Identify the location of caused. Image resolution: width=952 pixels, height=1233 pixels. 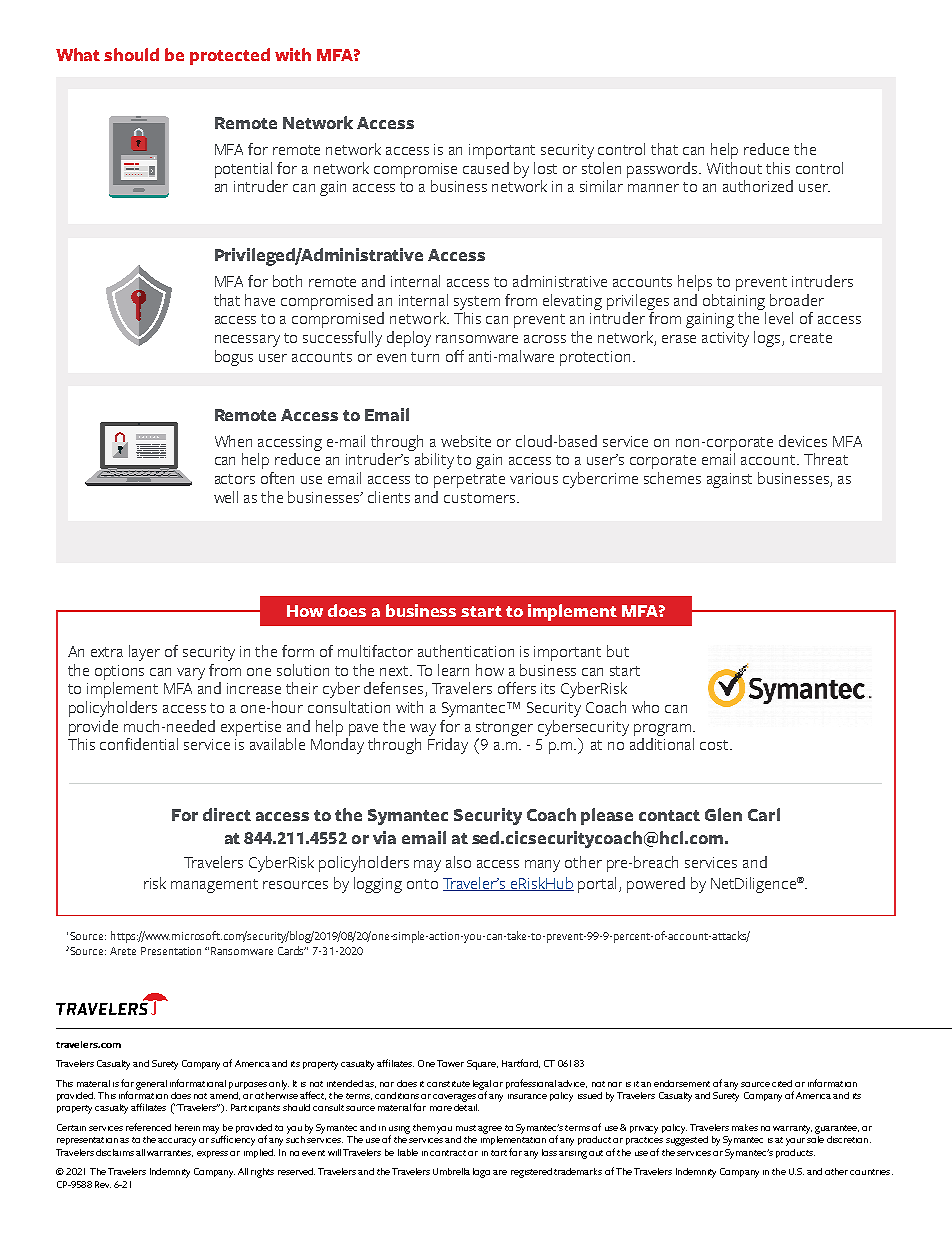
(486, 168).
